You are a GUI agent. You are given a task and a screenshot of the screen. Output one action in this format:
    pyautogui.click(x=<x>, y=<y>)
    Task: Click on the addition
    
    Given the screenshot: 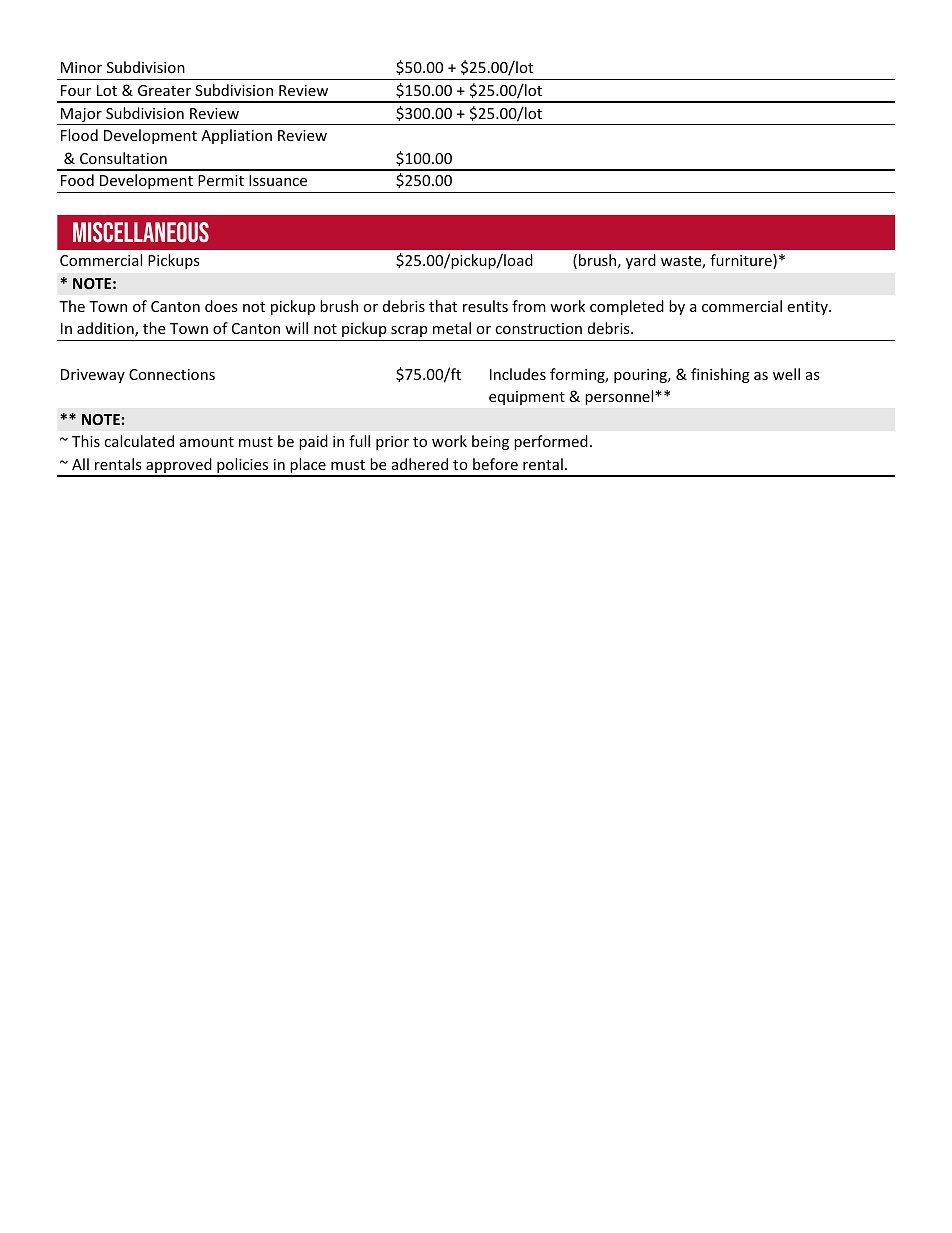 What is the action you would take?
    pyautogui.click(x=106, y=329)
